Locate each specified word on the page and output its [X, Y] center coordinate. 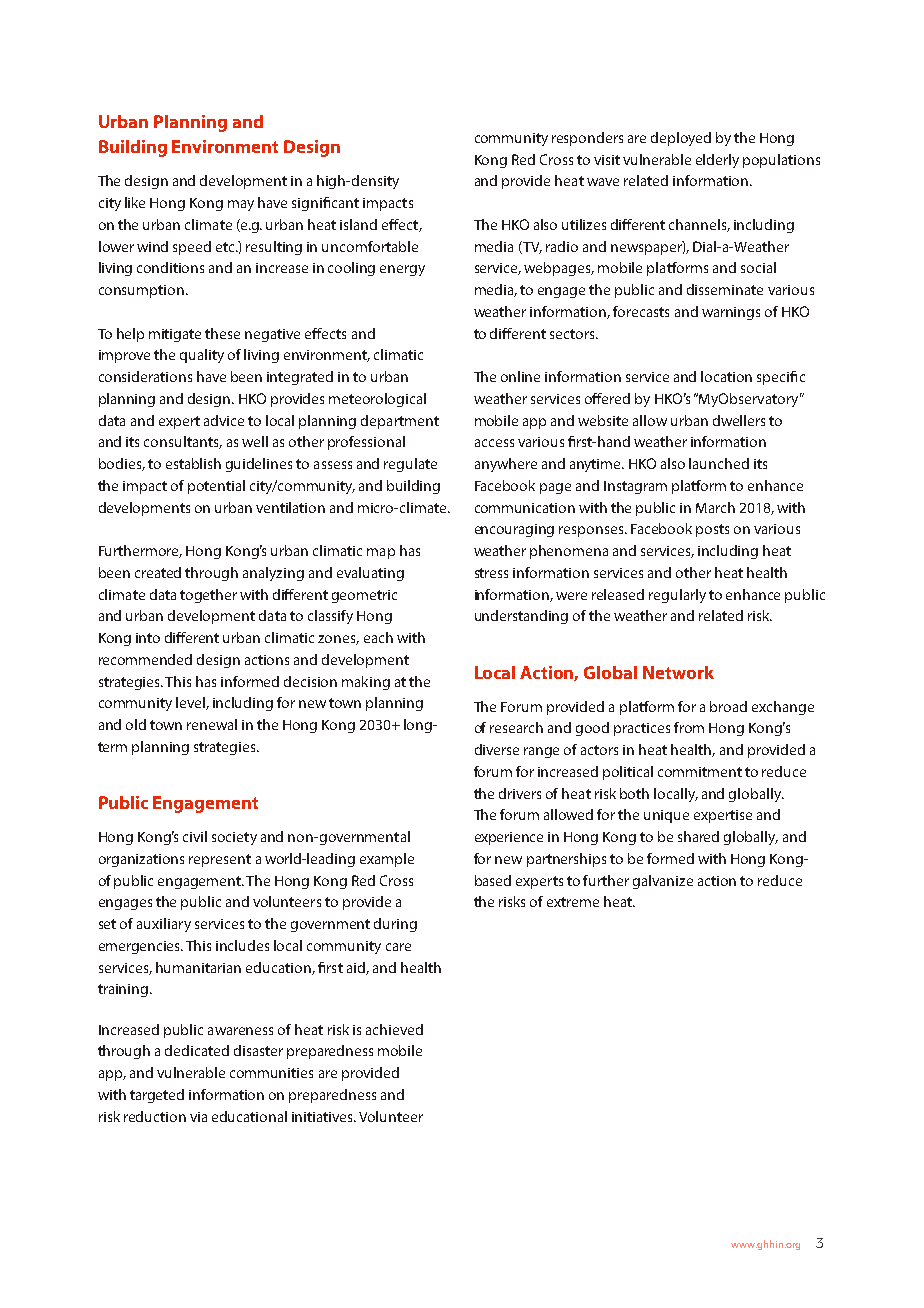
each [378, 637]
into [148, 638]
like [135, 202]
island [358, 224]
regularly [677, 596]
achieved [394, 1029]
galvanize [663, 882]
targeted [157, 1096]
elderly [717, 161]
